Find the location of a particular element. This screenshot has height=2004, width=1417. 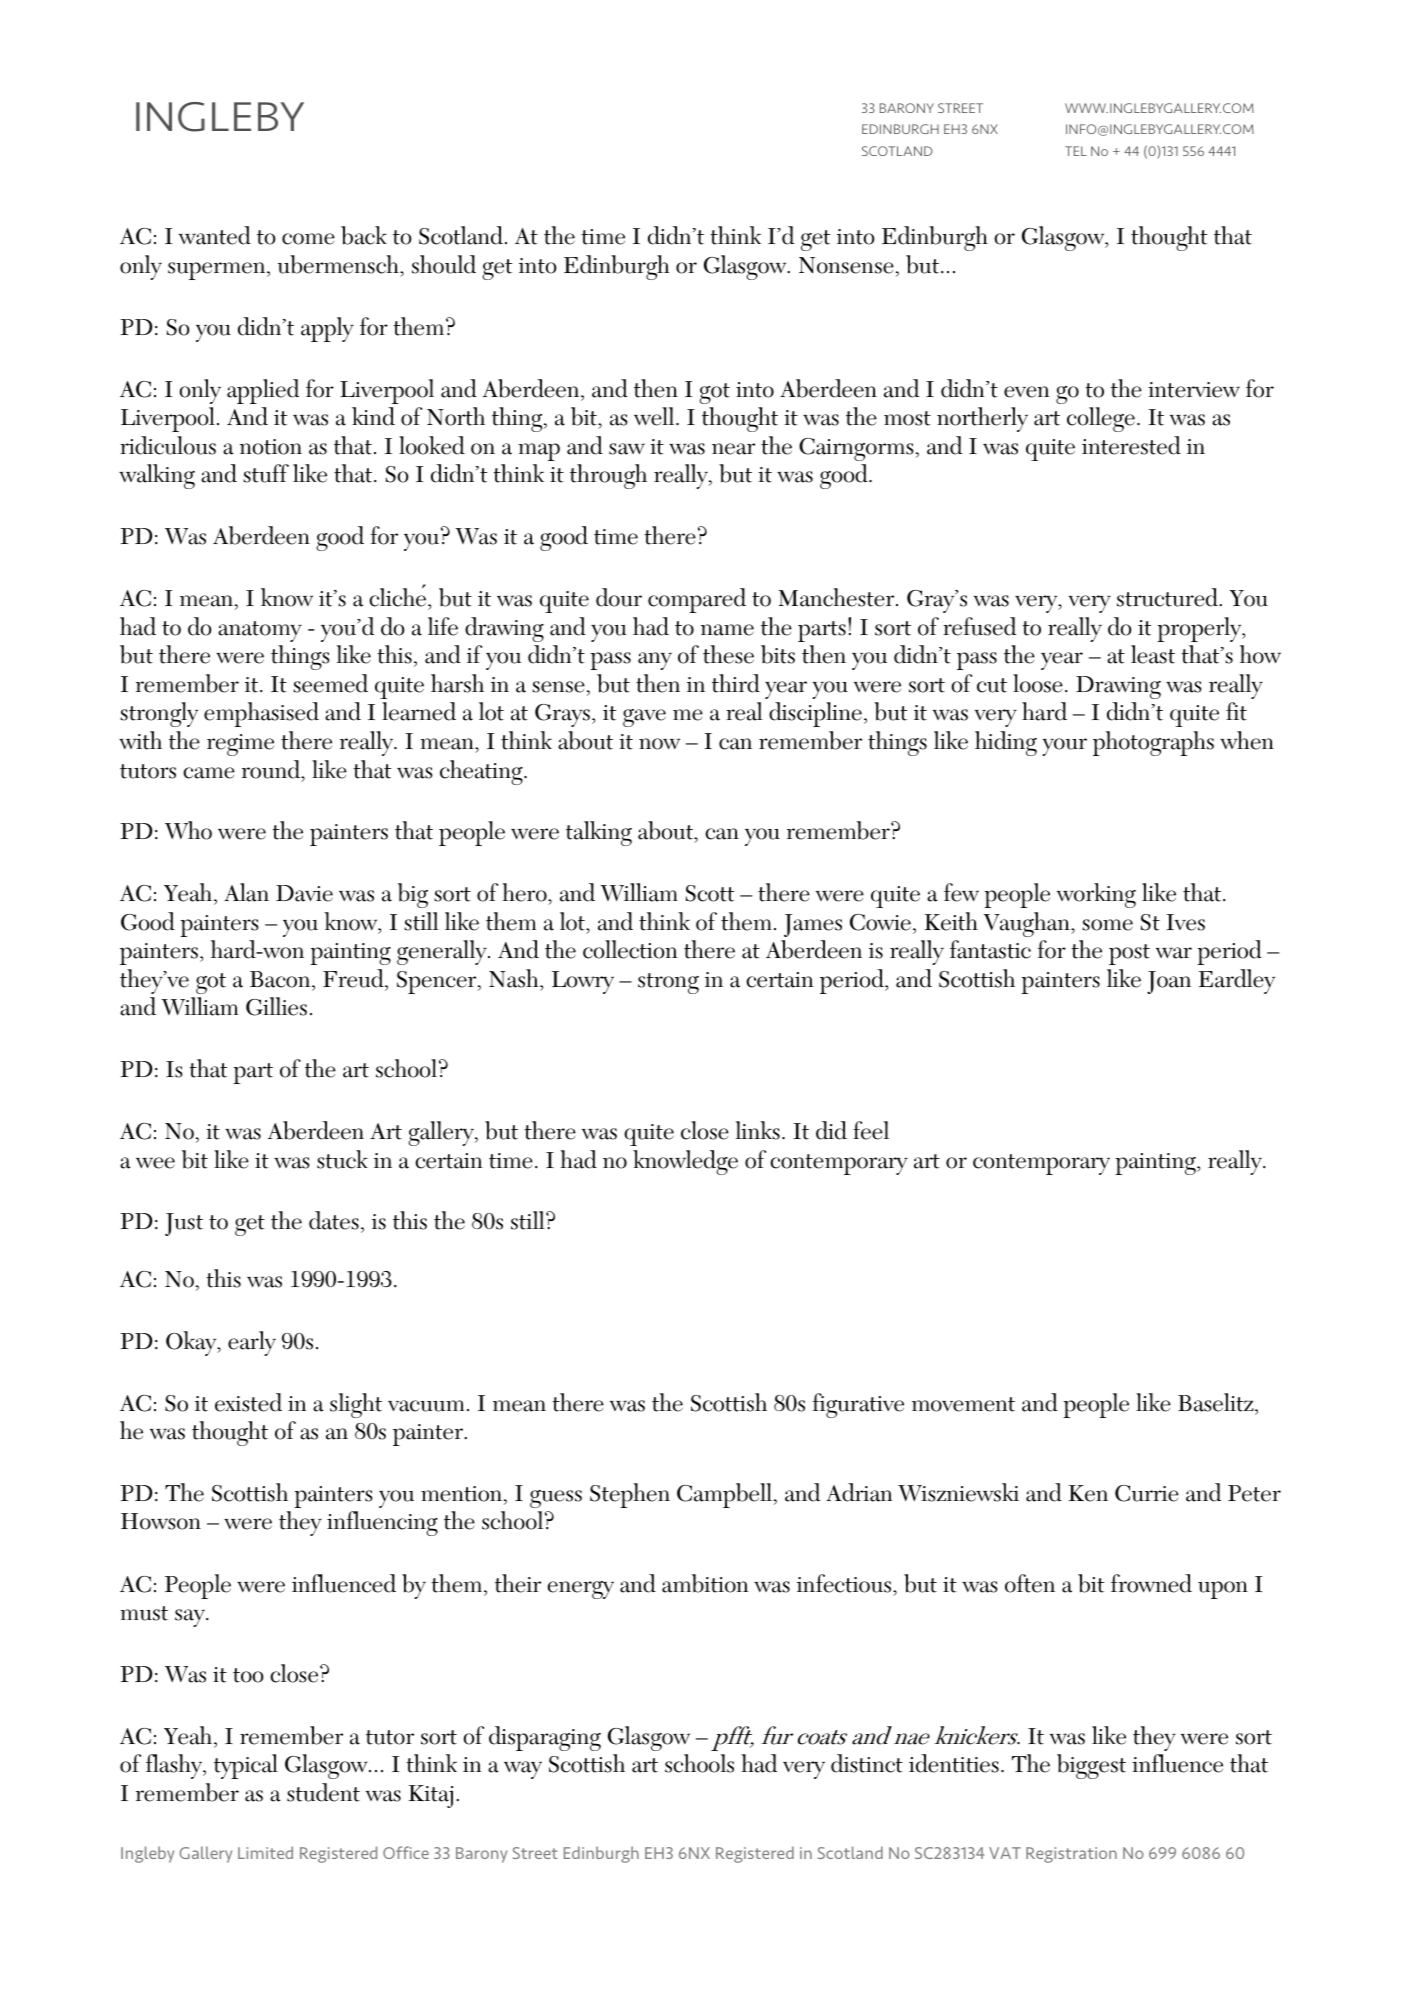

TEL is located at coordinates (1076, 151).
